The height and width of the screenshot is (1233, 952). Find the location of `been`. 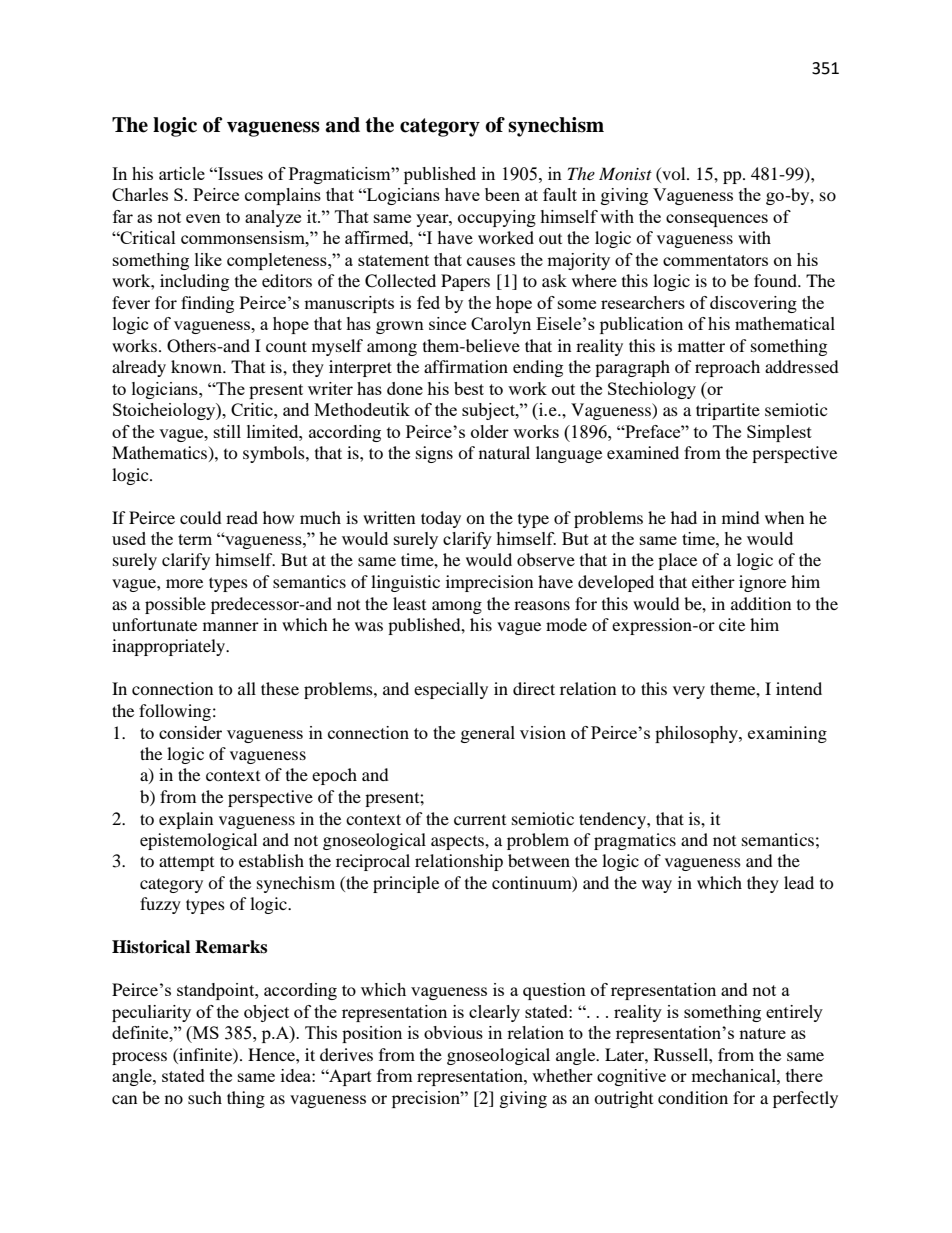

been is located at coordinates (502, 194).
